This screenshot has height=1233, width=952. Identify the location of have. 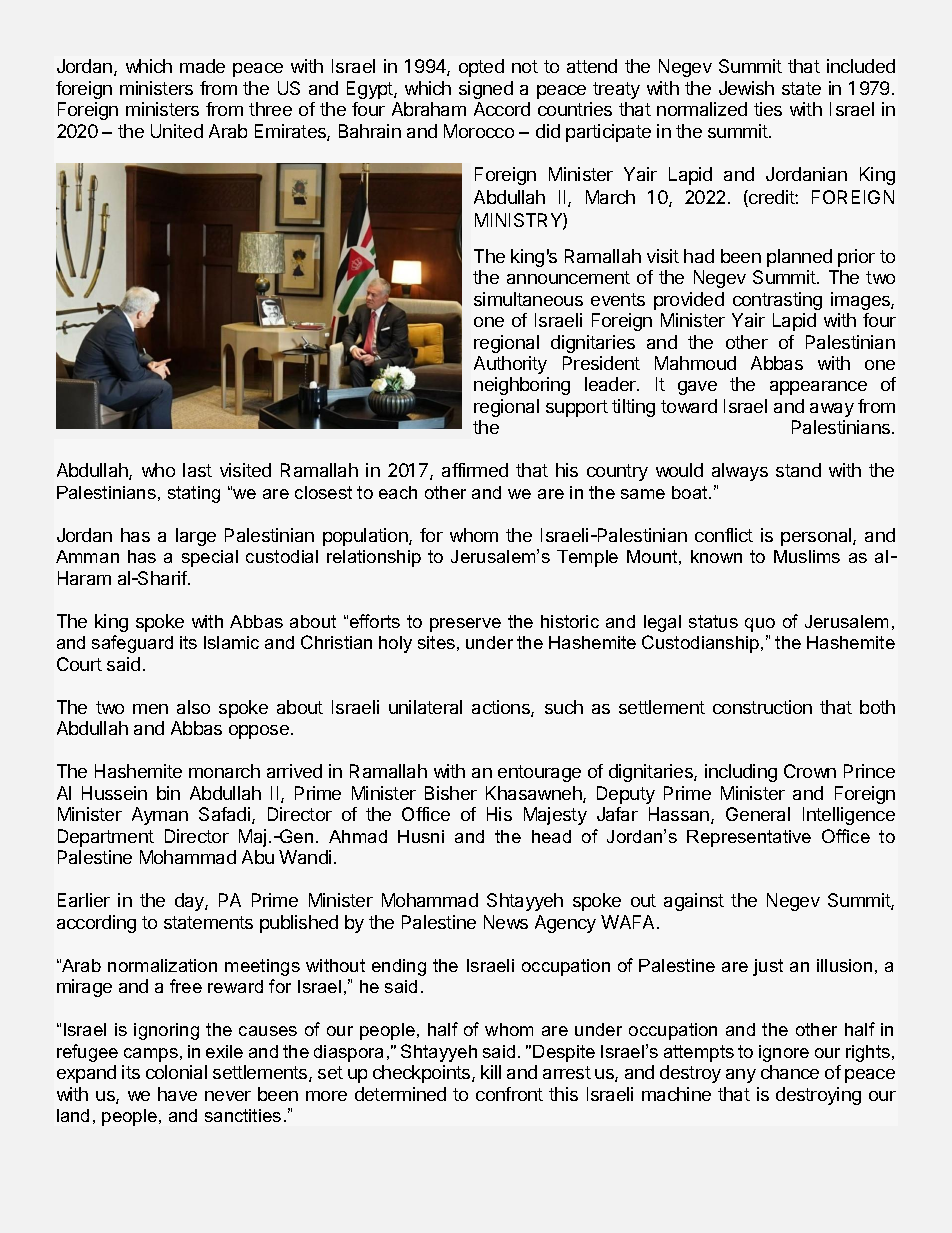
(177, 1094).
